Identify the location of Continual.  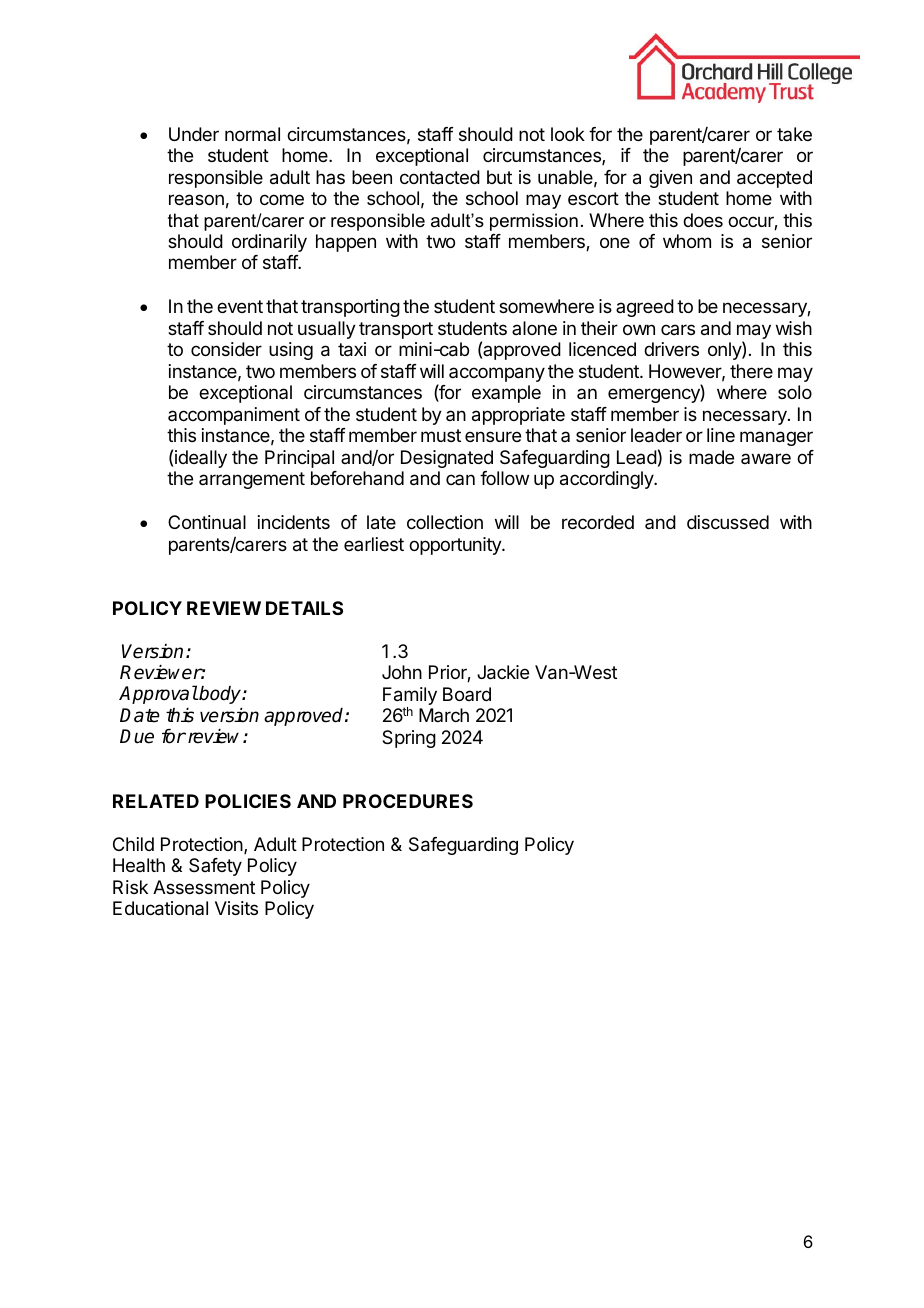
(207, 522).
